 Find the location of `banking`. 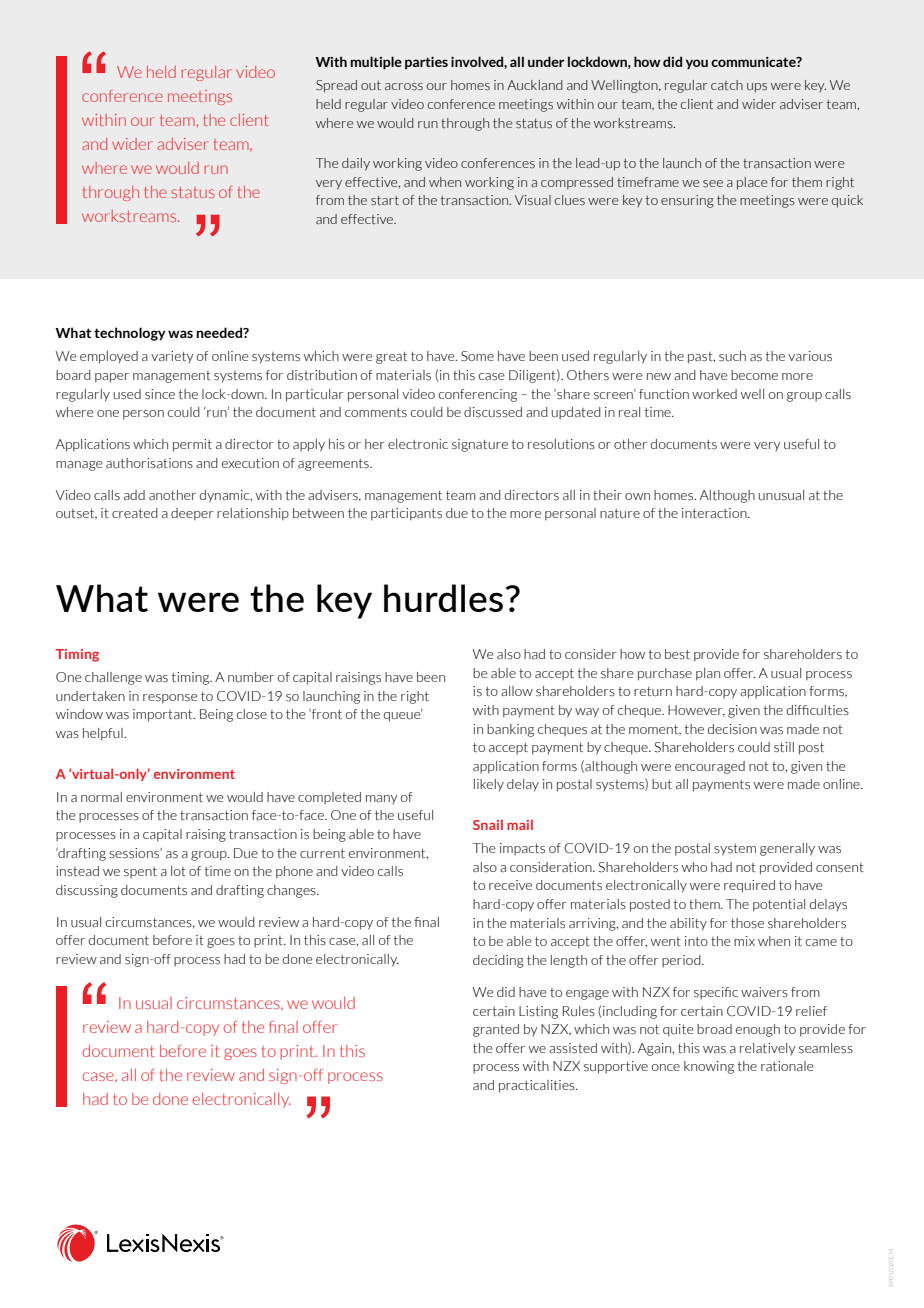

banking is located at coordinates (510, 730).
